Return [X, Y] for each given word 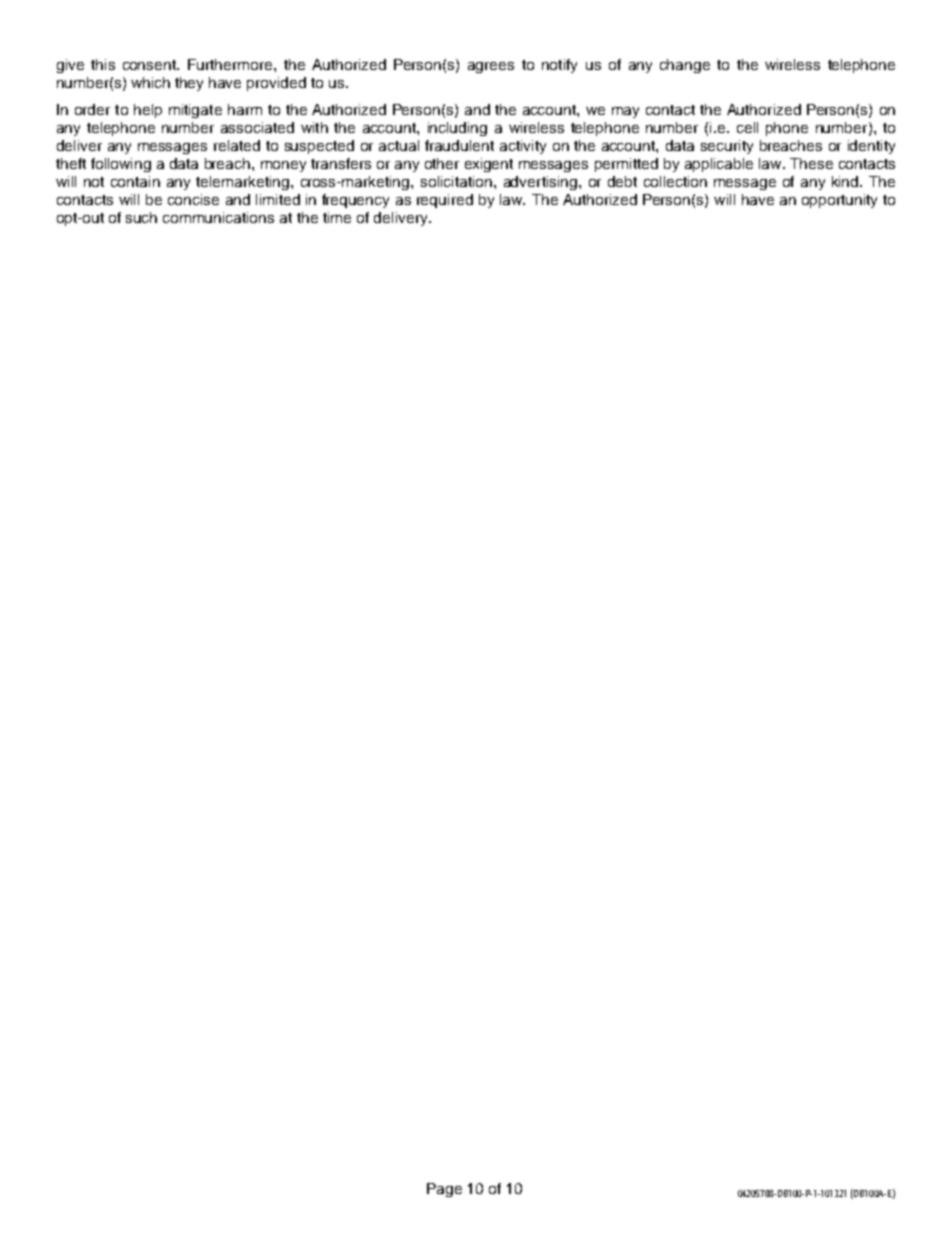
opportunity [839, 201]
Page [444, 1190]
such [141, 217]
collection [675, 181]
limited [278, 199]
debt [622, 181]
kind [846, 181]
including [457, 129]
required [445, 201]
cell [747, 127]
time [337, 217]
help [148, 111]
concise [193, 199]
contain [135, 181]
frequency [355, 201]
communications [218, 217]
